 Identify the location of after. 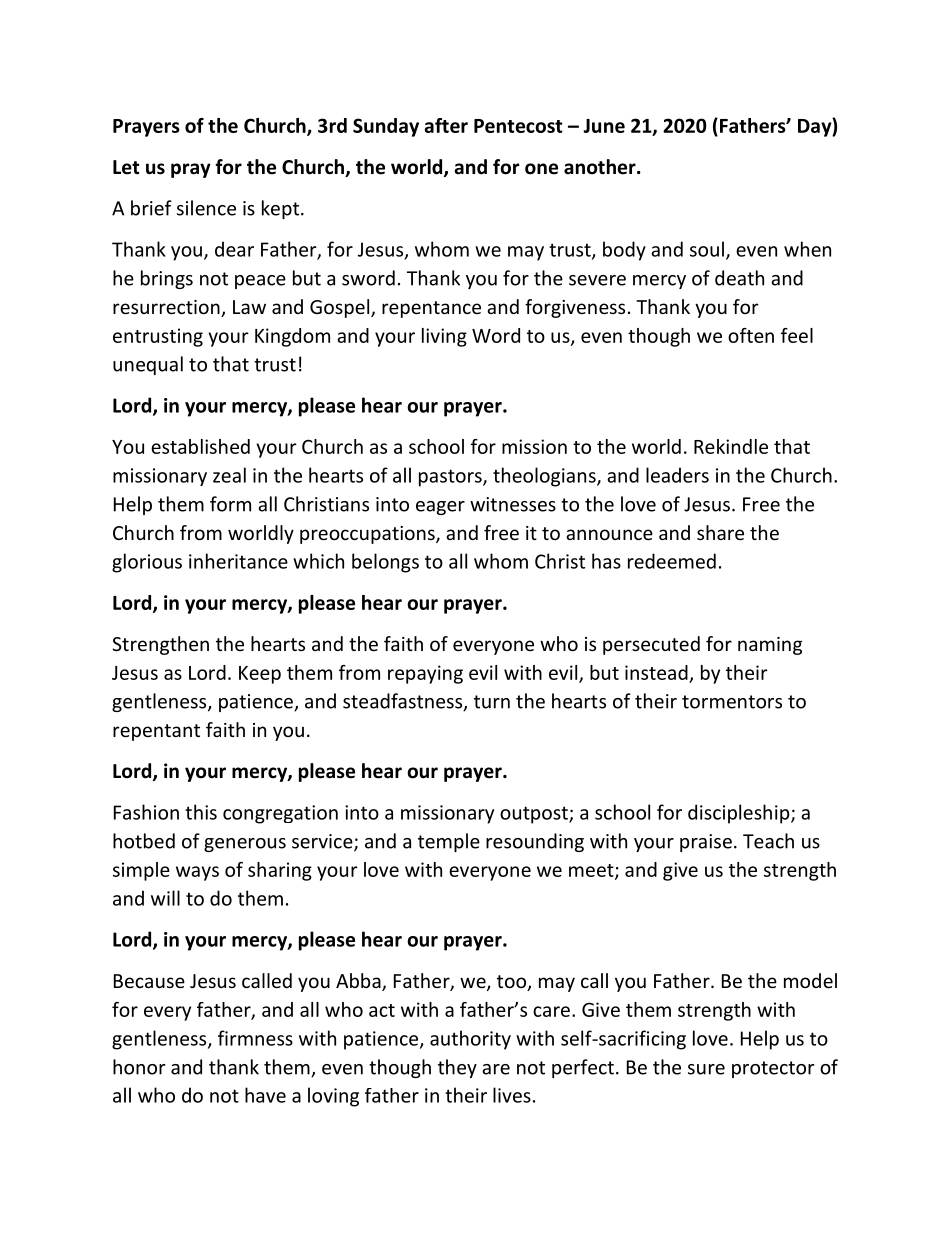
(446, 125).
